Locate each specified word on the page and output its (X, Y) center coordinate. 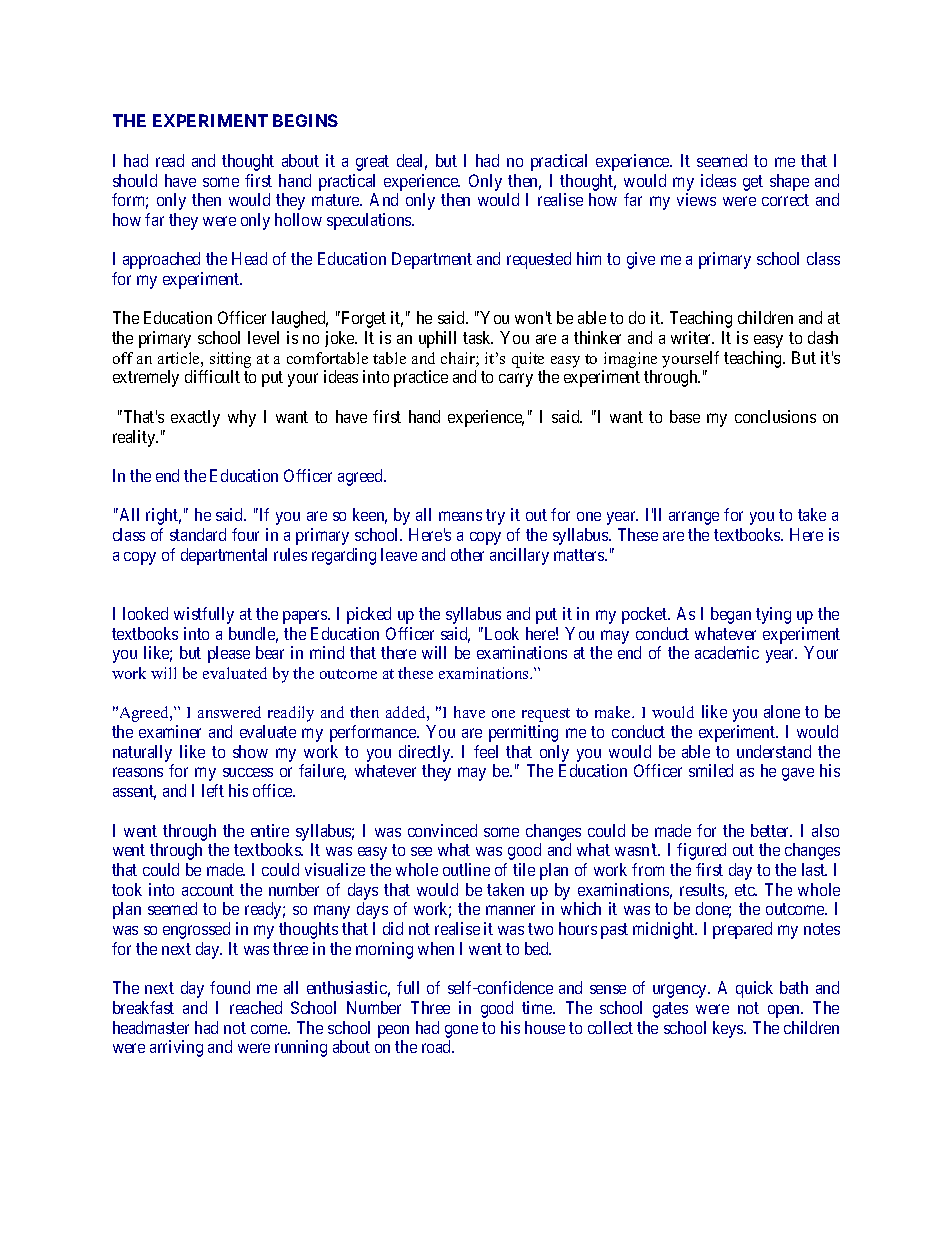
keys (729, 1029)
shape (789, 182)
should (135, 180)
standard (198, 534)
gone (461, 1031)
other (467, 554)
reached (256, 1007)
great (372, 163)
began (731, 615)
